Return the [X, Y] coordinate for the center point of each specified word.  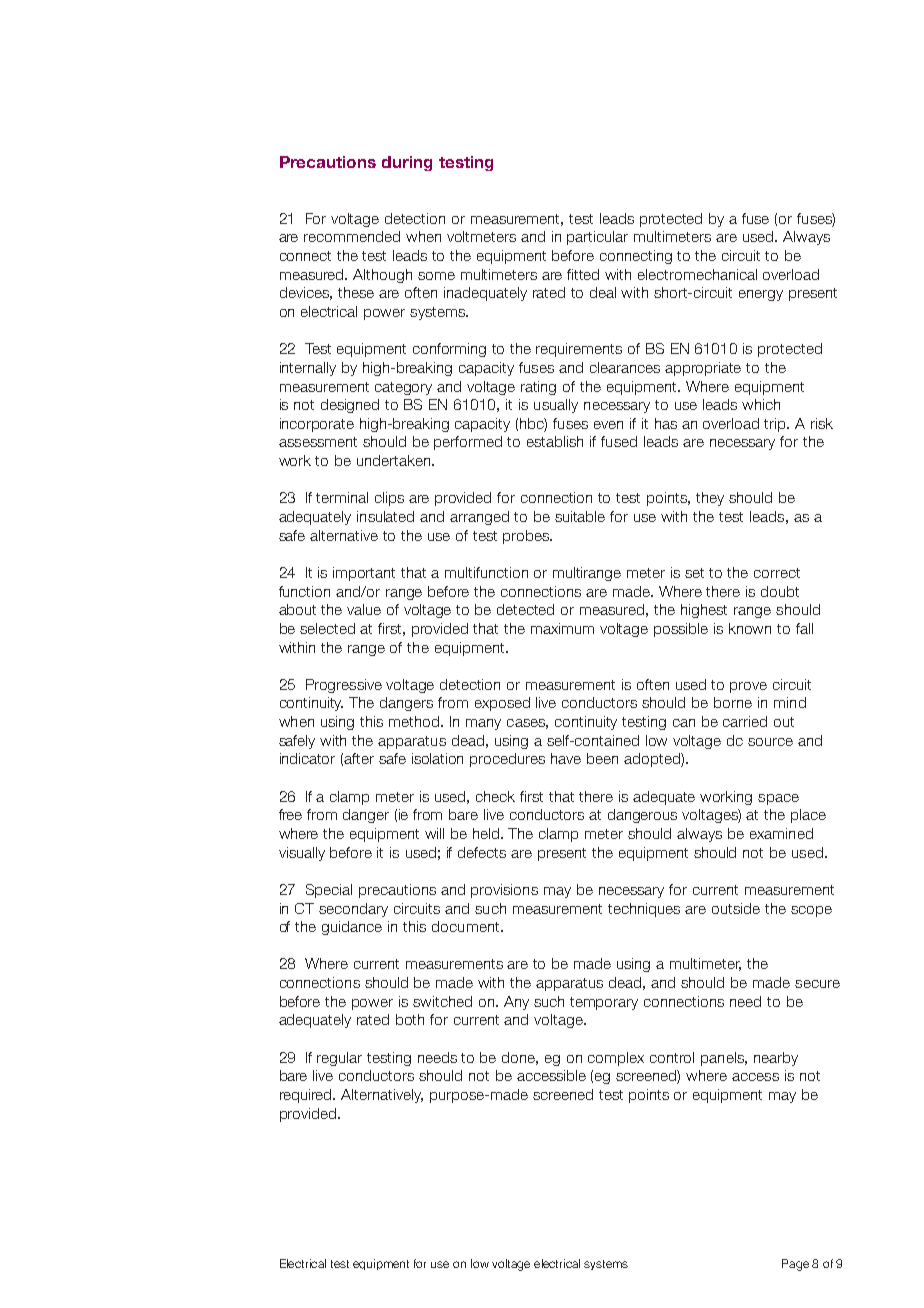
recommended [352, 236]
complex [616, 1059]
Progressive [344, 686]
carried [745, 721]
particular [597, 238]
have [566, 758]
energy [761, 295]
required [307, 1096]
